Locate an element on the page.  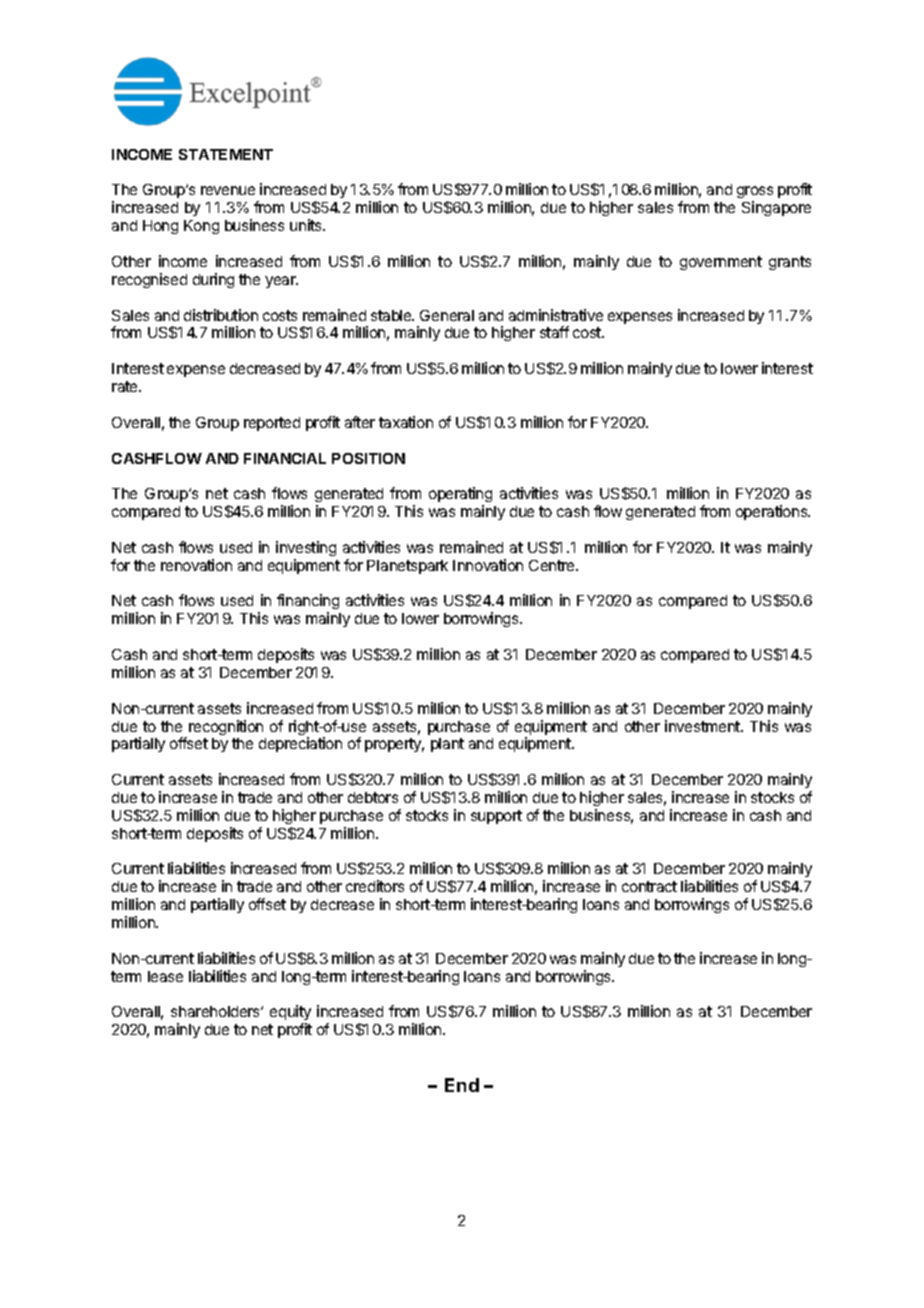
gross is located at coordinates (755, 194).
